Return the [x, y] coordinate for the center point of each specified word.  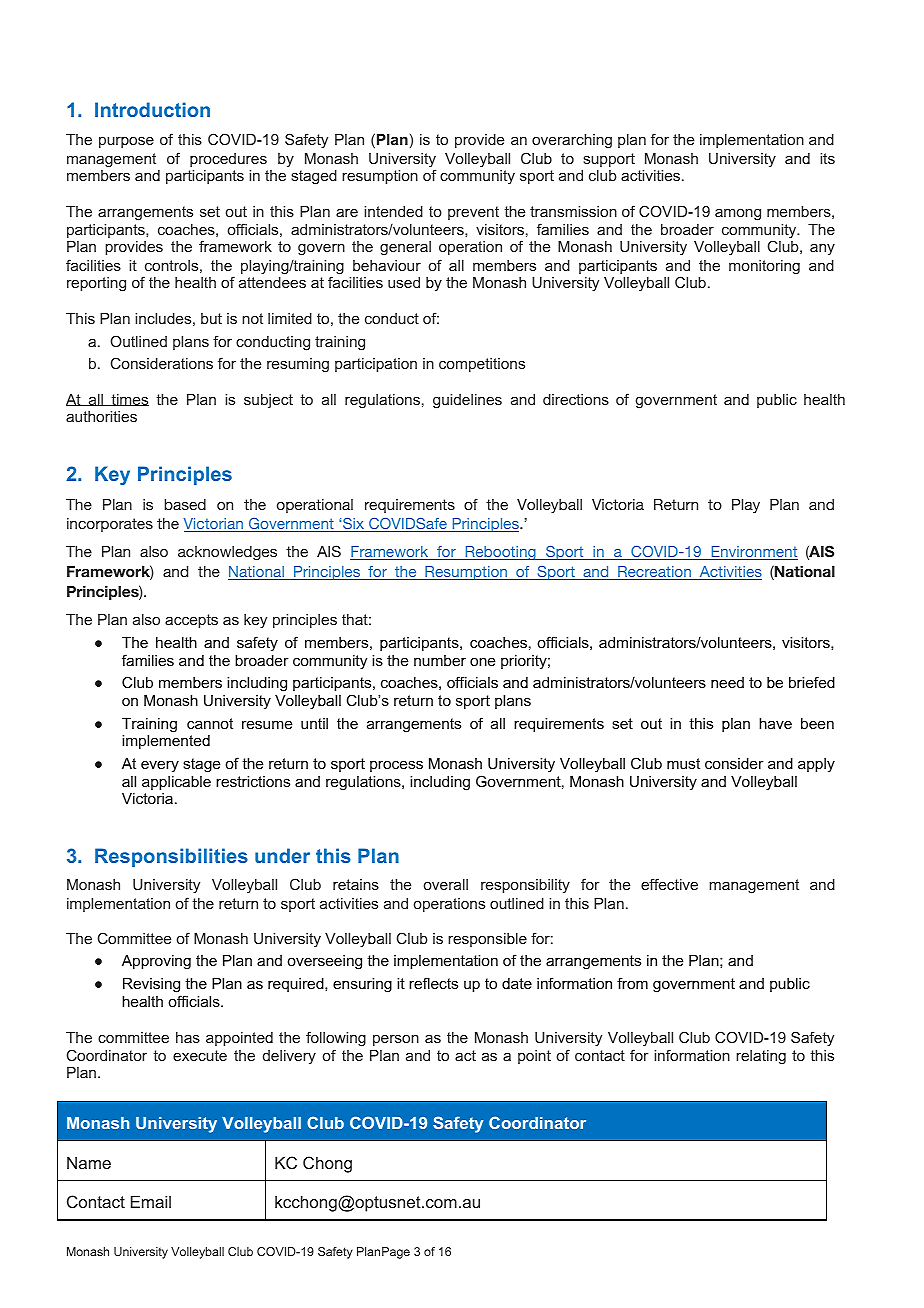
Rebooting [500, 553]
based [185, 504]
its [827, 158]
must [683, 763]
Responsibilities [171, 857]
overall [446, 884]
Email [151, 1201]
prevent [473, 213]
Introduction [152, 109]
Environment [753, 553]
